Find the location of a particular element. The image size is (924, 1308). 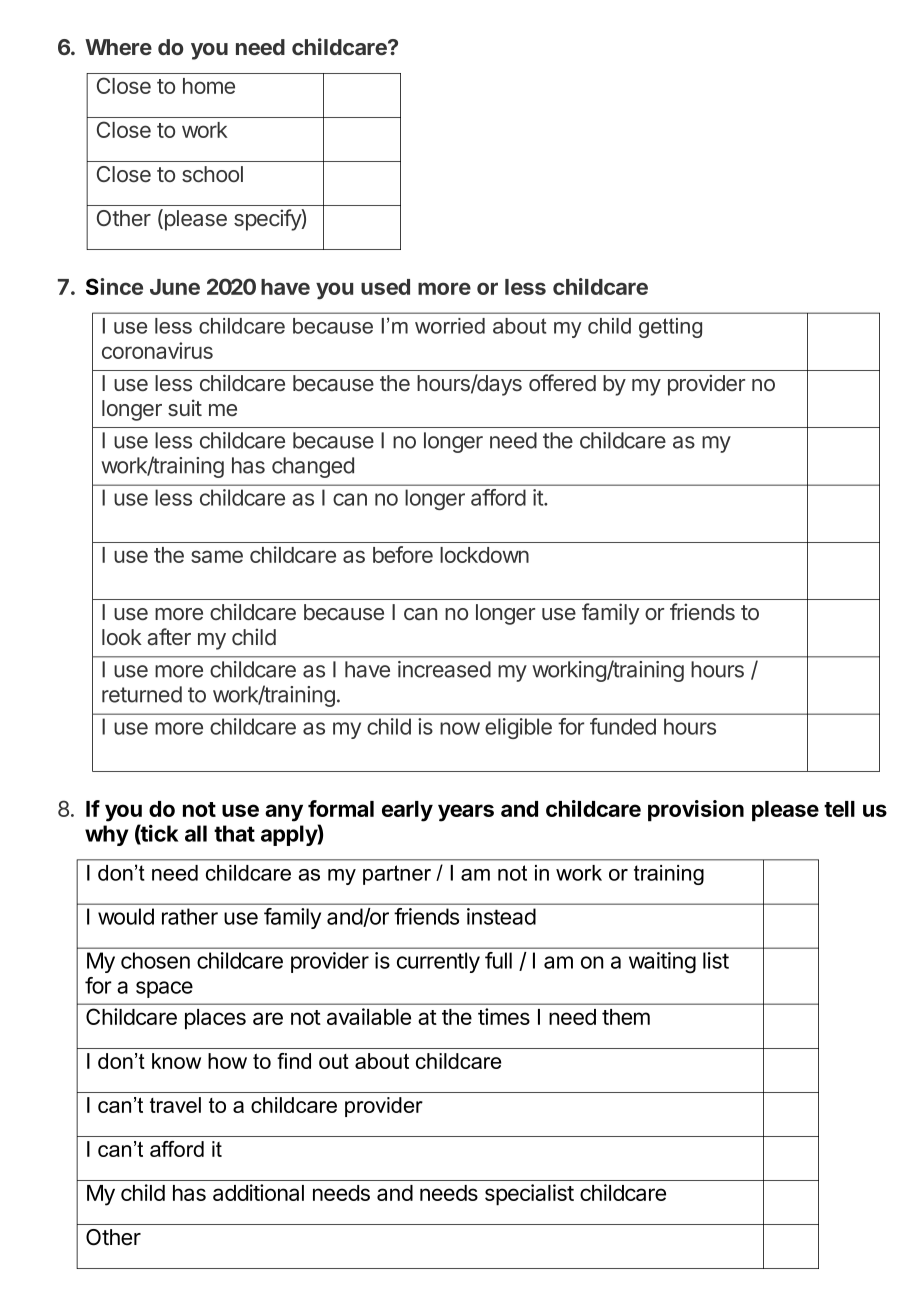

getting is located at coordinates (670, 328).
